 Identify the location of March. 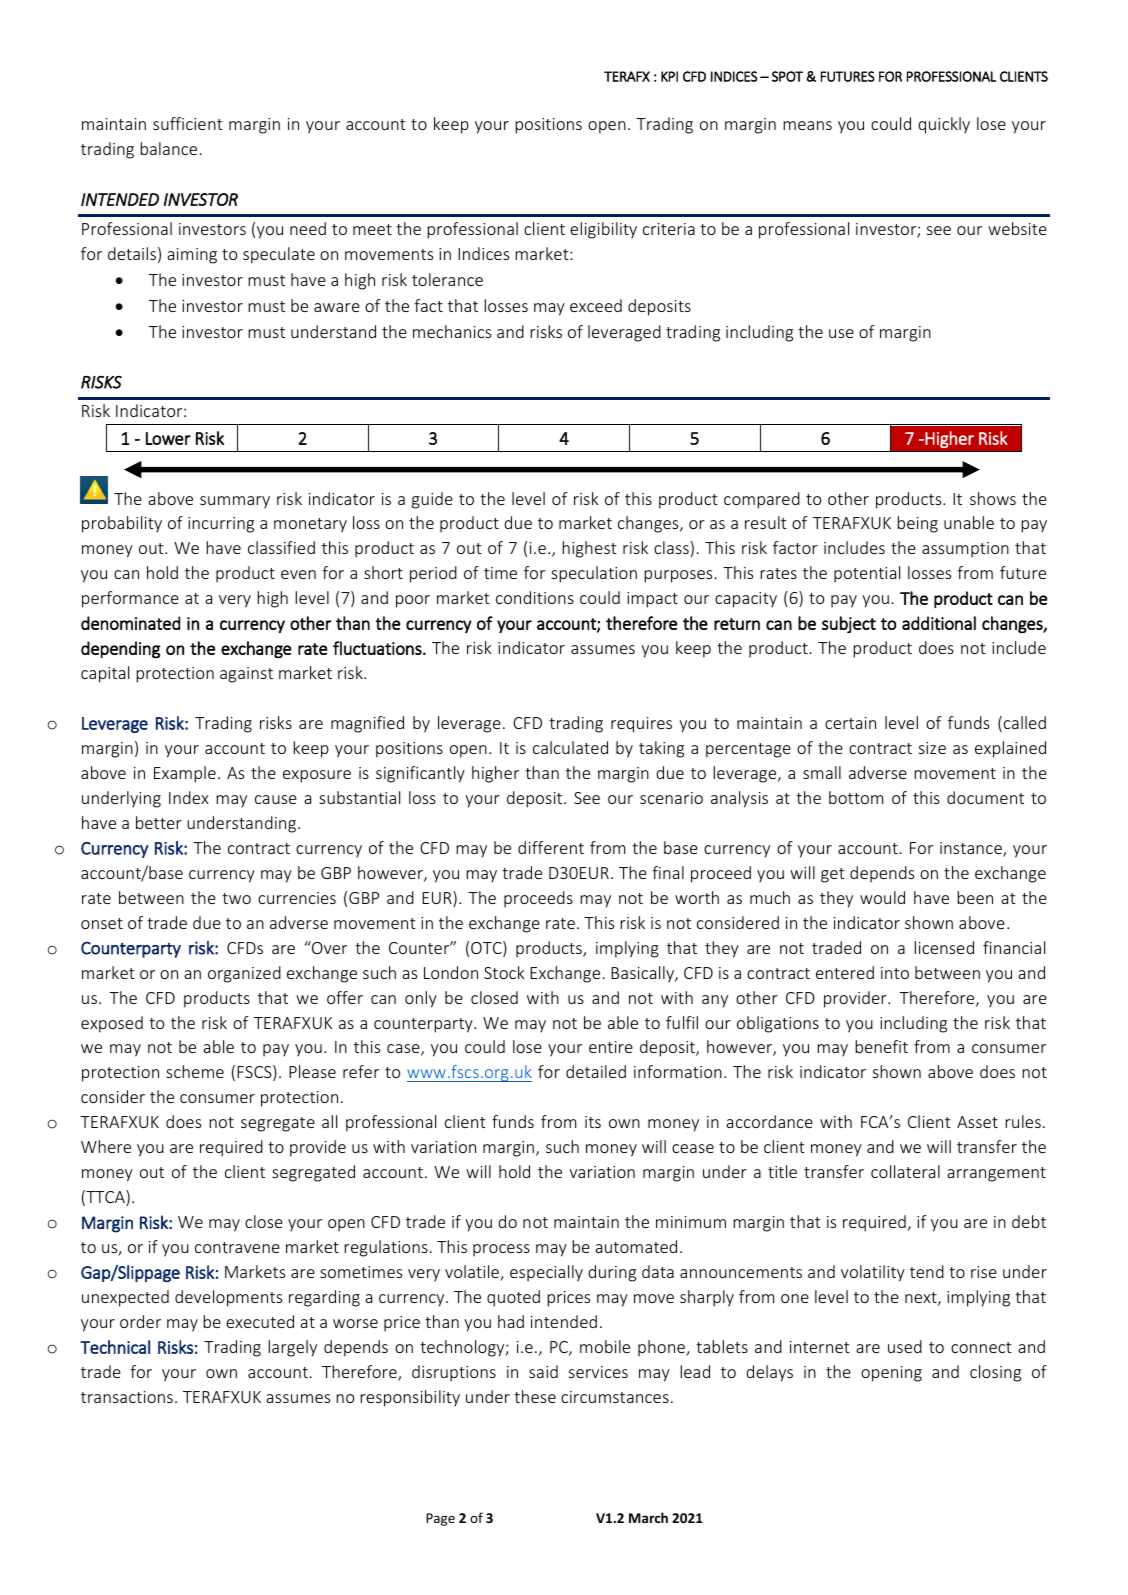
(648, 1517).
